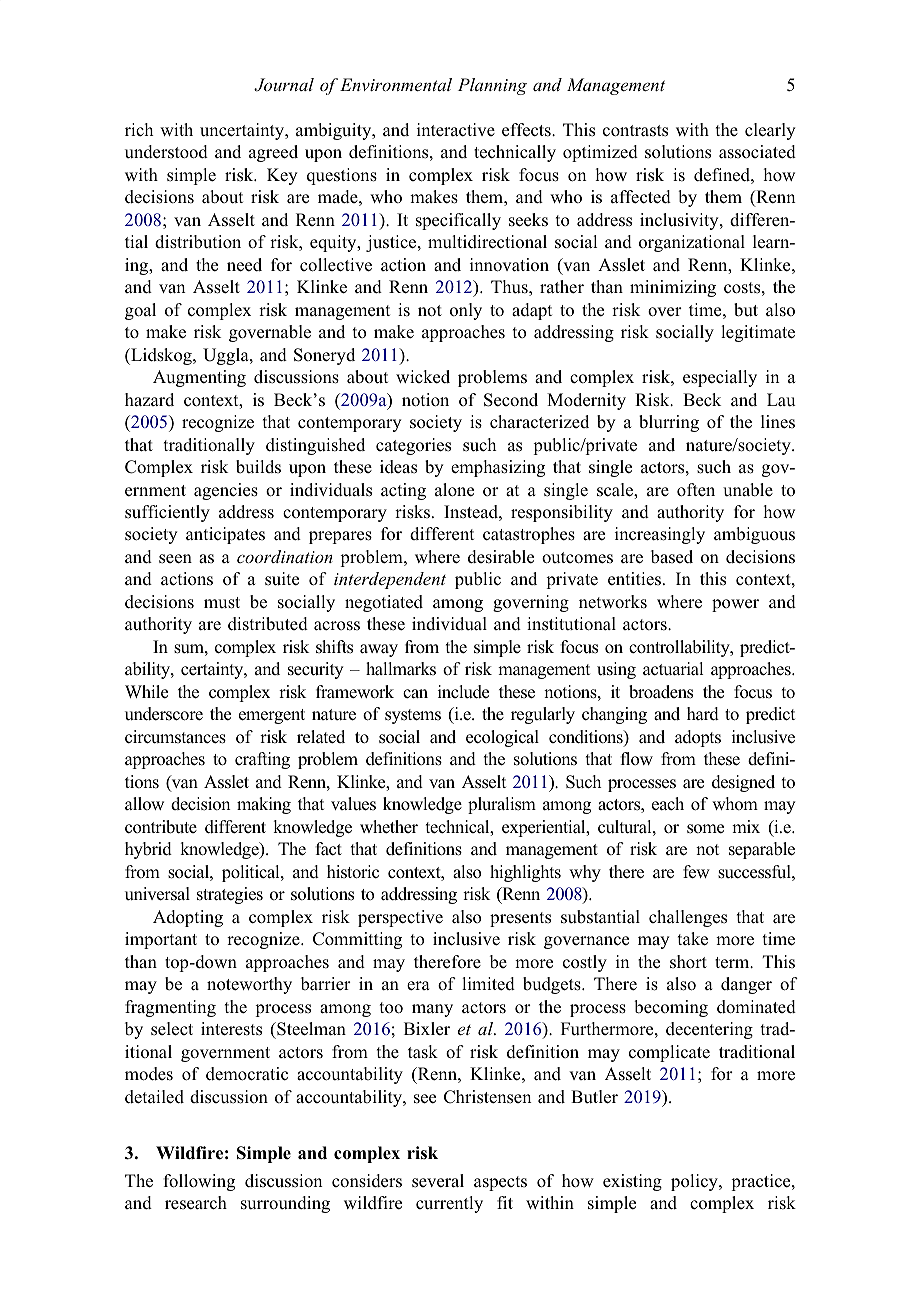 This screenshot has width=923, height=1316. I want to click on understood, so click(166, 152).
